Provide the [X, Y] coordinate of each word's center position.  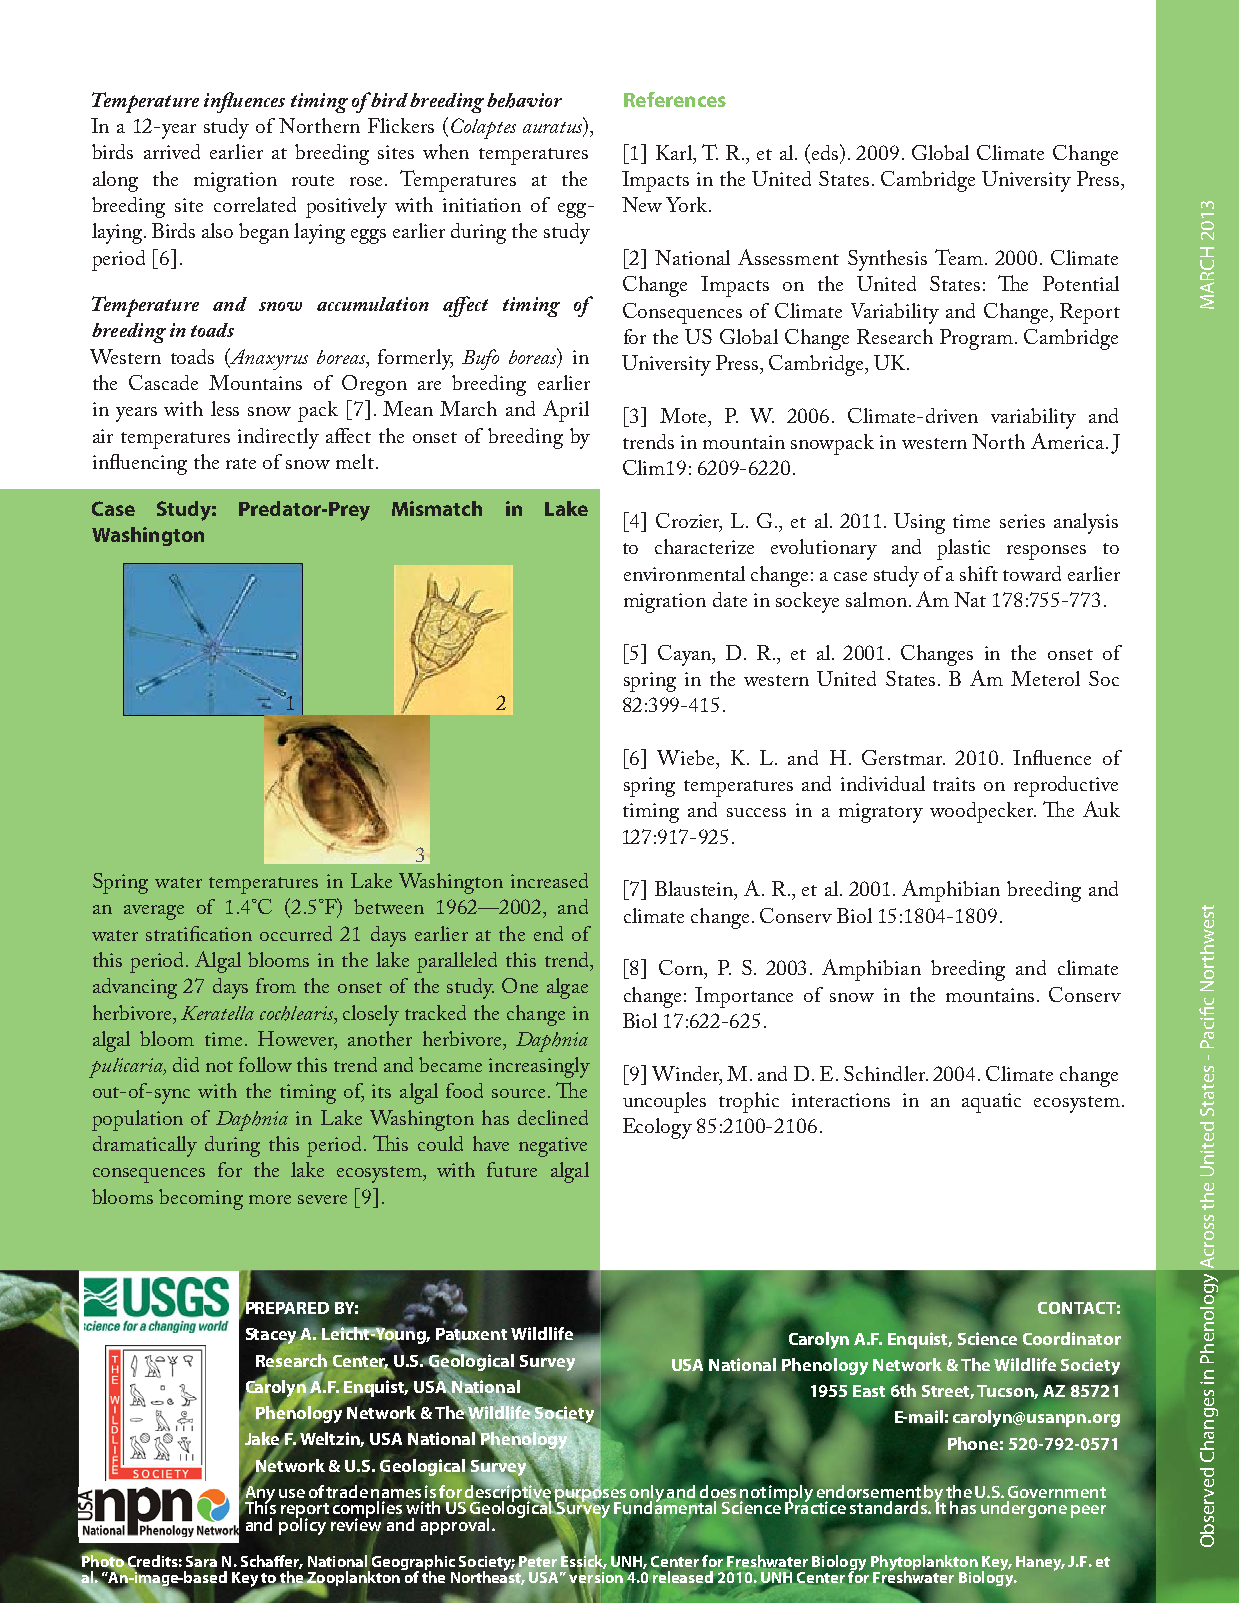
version [597, 1577]
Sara [201, 1561]
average [154, 912]
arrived [172, 151]
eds [826, 152]
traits [954, 784]
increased [549, 880]
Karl [675, 152]
